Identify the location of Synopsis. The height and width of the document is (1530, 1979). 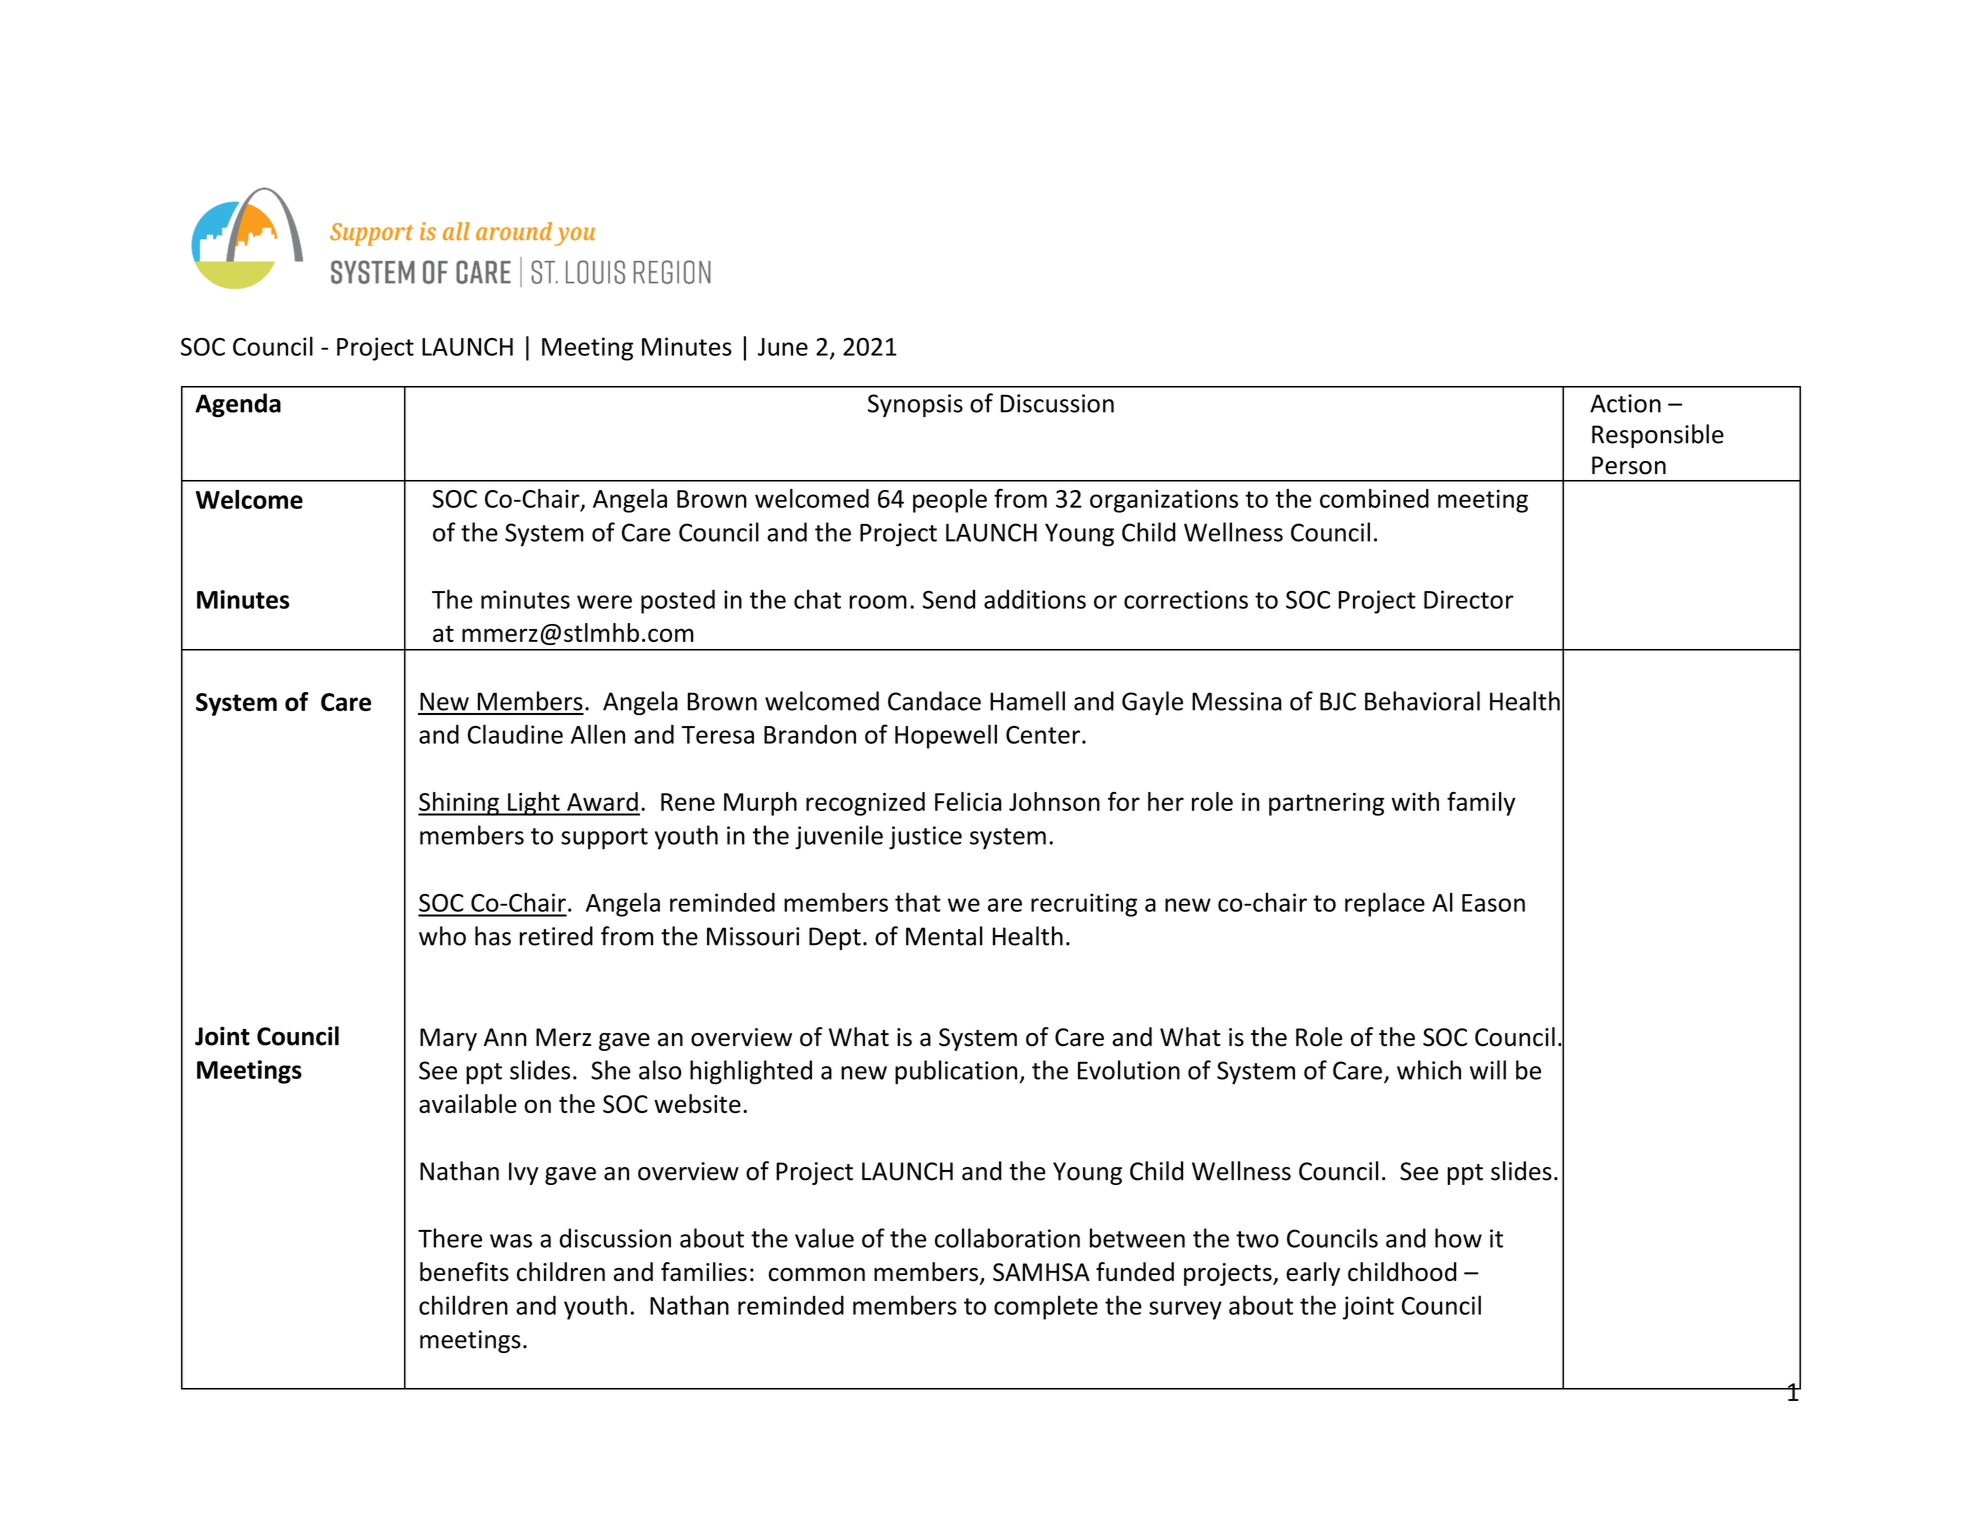
(915, 405).
